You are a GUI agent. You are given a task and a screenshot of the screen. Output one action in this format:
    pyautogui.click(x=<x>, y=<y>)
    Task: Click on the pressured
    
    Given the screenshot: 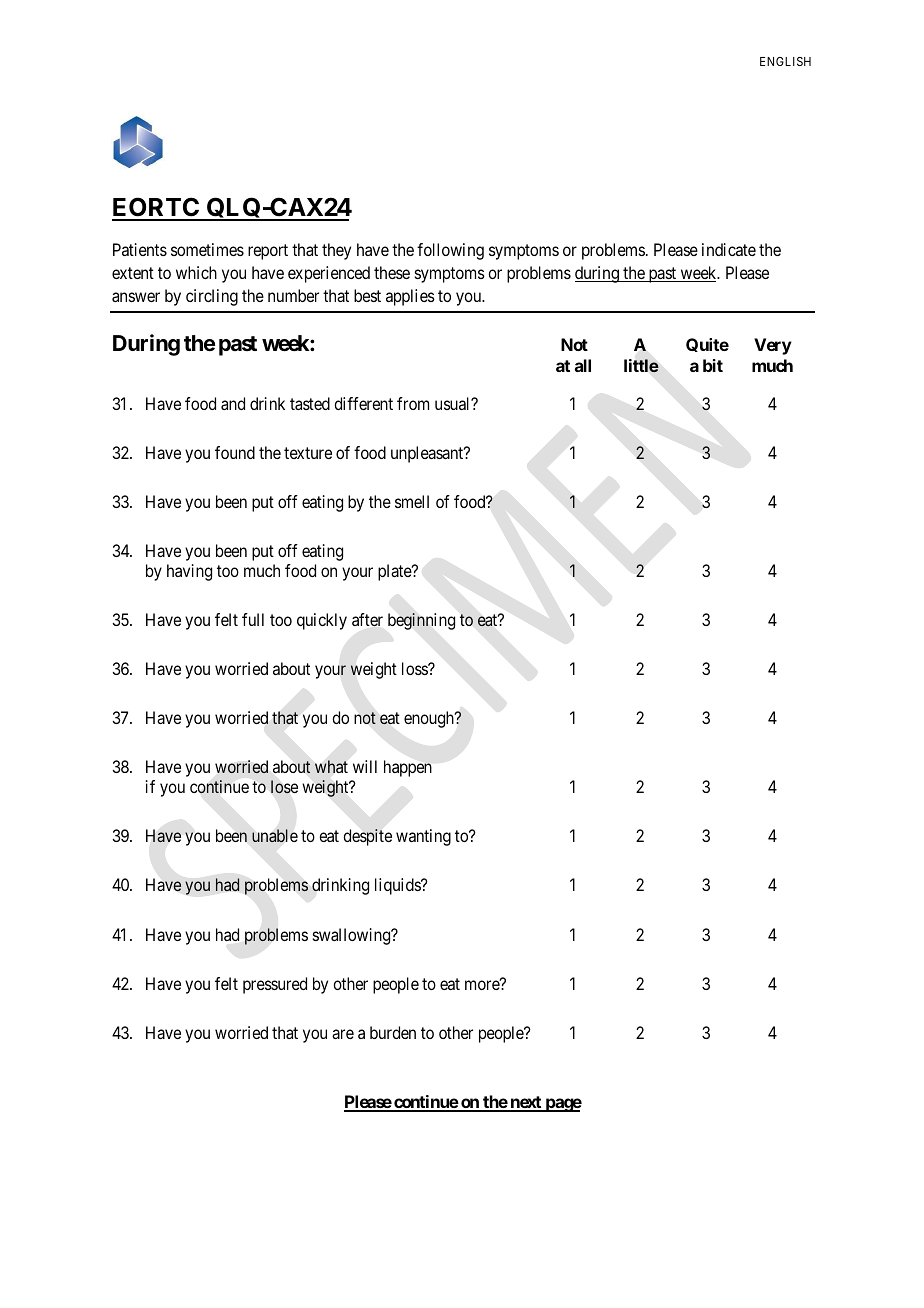 What is the action you would take?
    pyautogui.click(x=275, y=985)
